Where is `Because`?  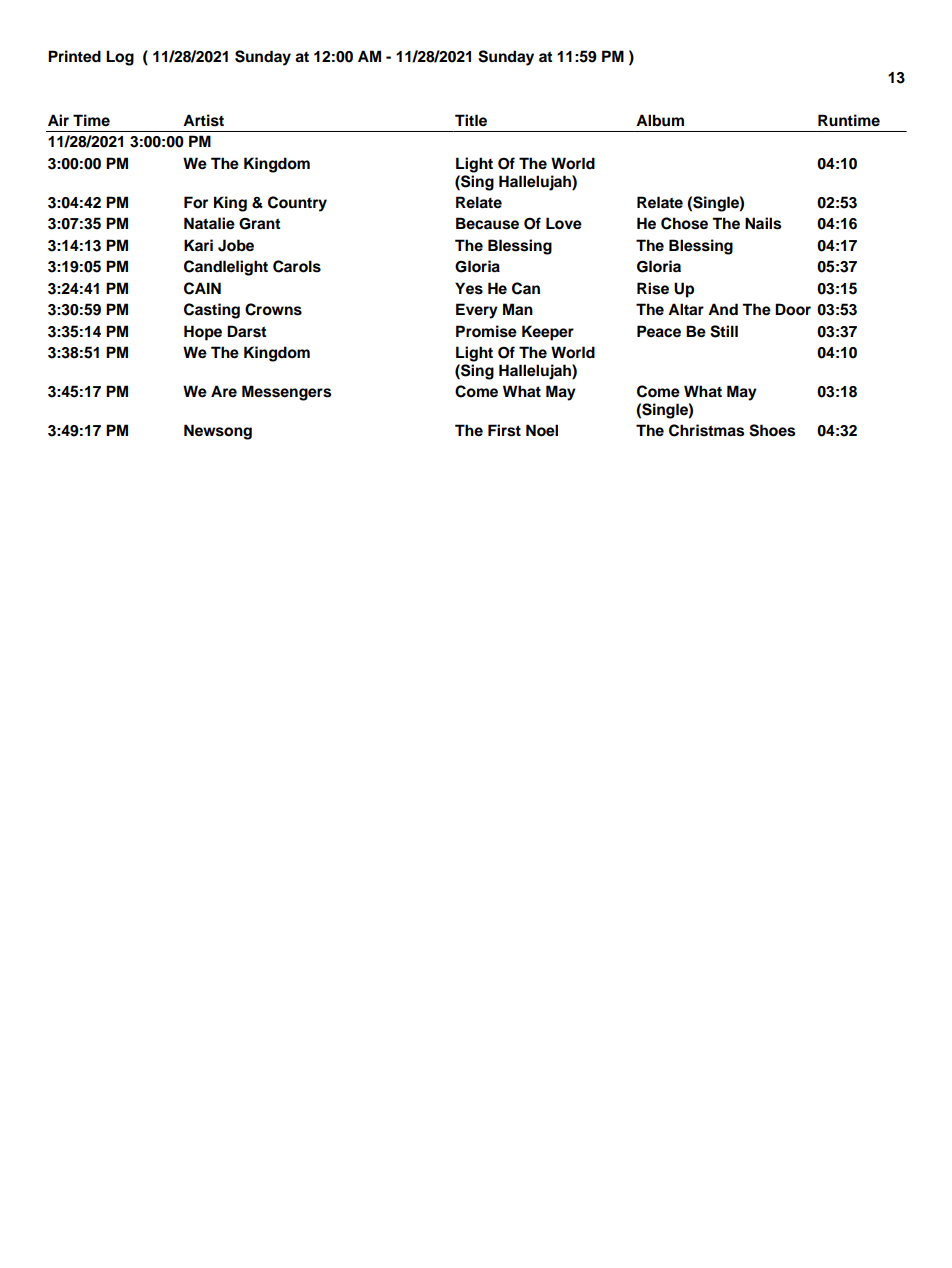 Because is located at coordinates (487, 223).
